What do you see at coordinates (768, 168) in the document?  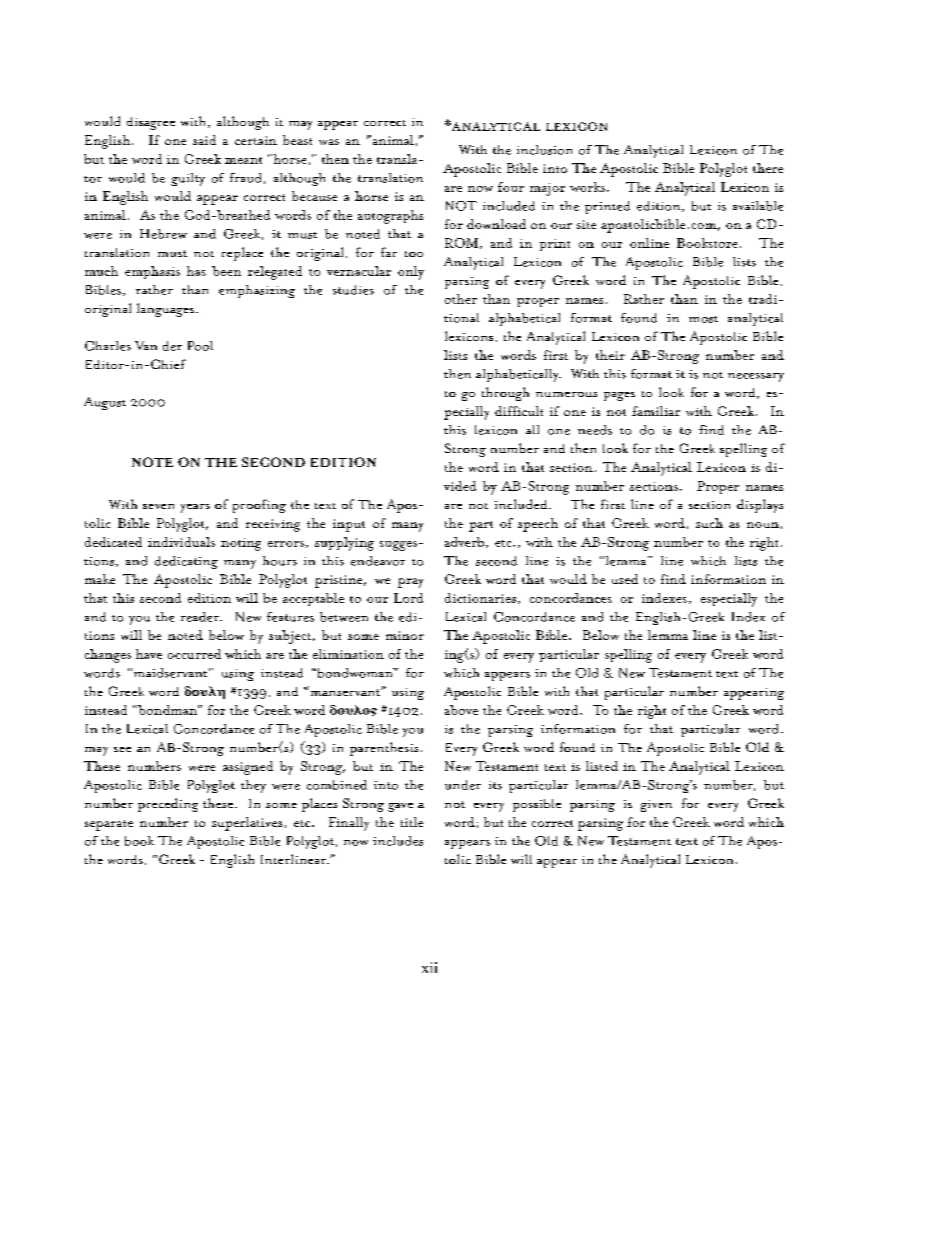 I see `there` at bounding box center [768, 168].
